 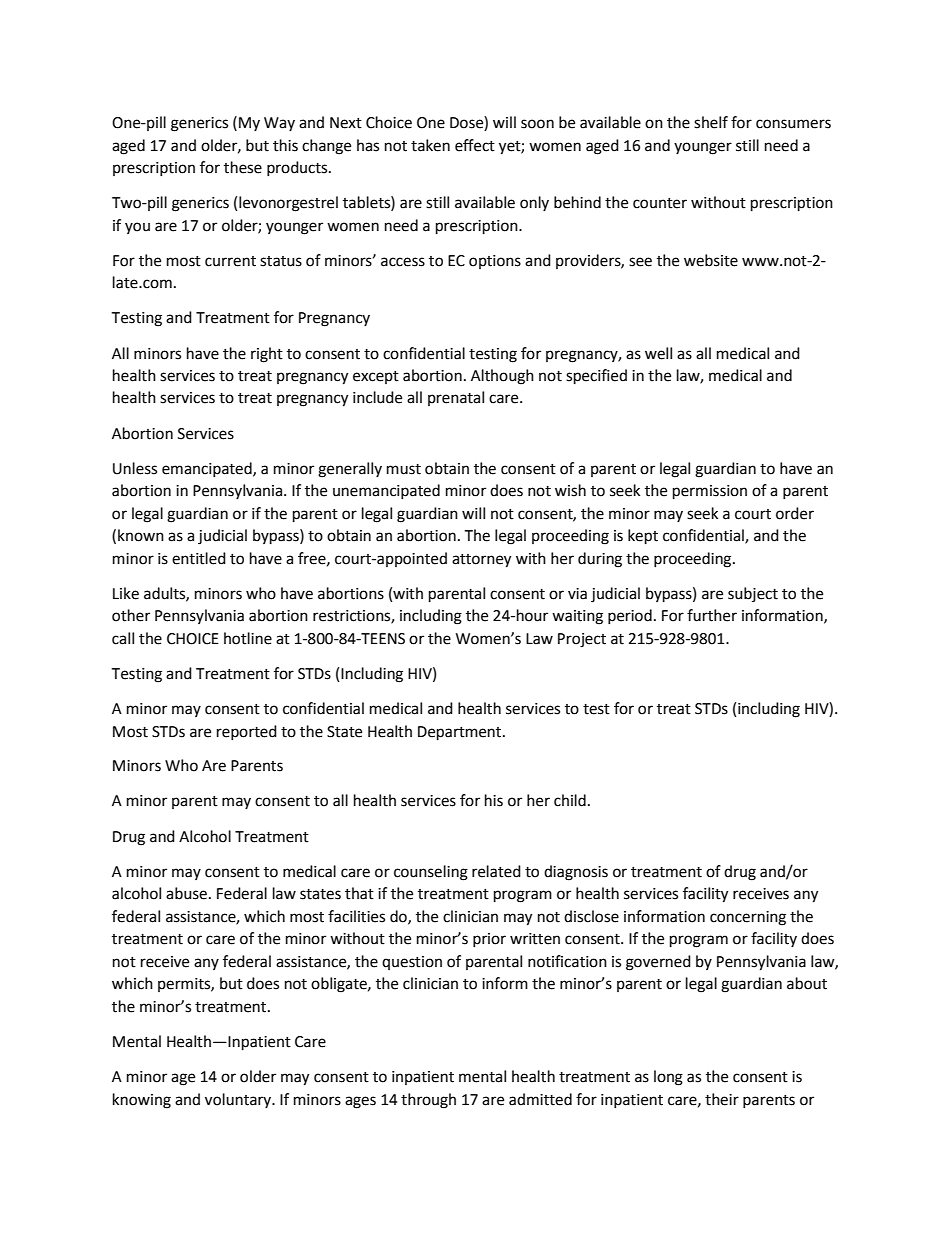 I want to click on child, so click(x=570, y=800).
